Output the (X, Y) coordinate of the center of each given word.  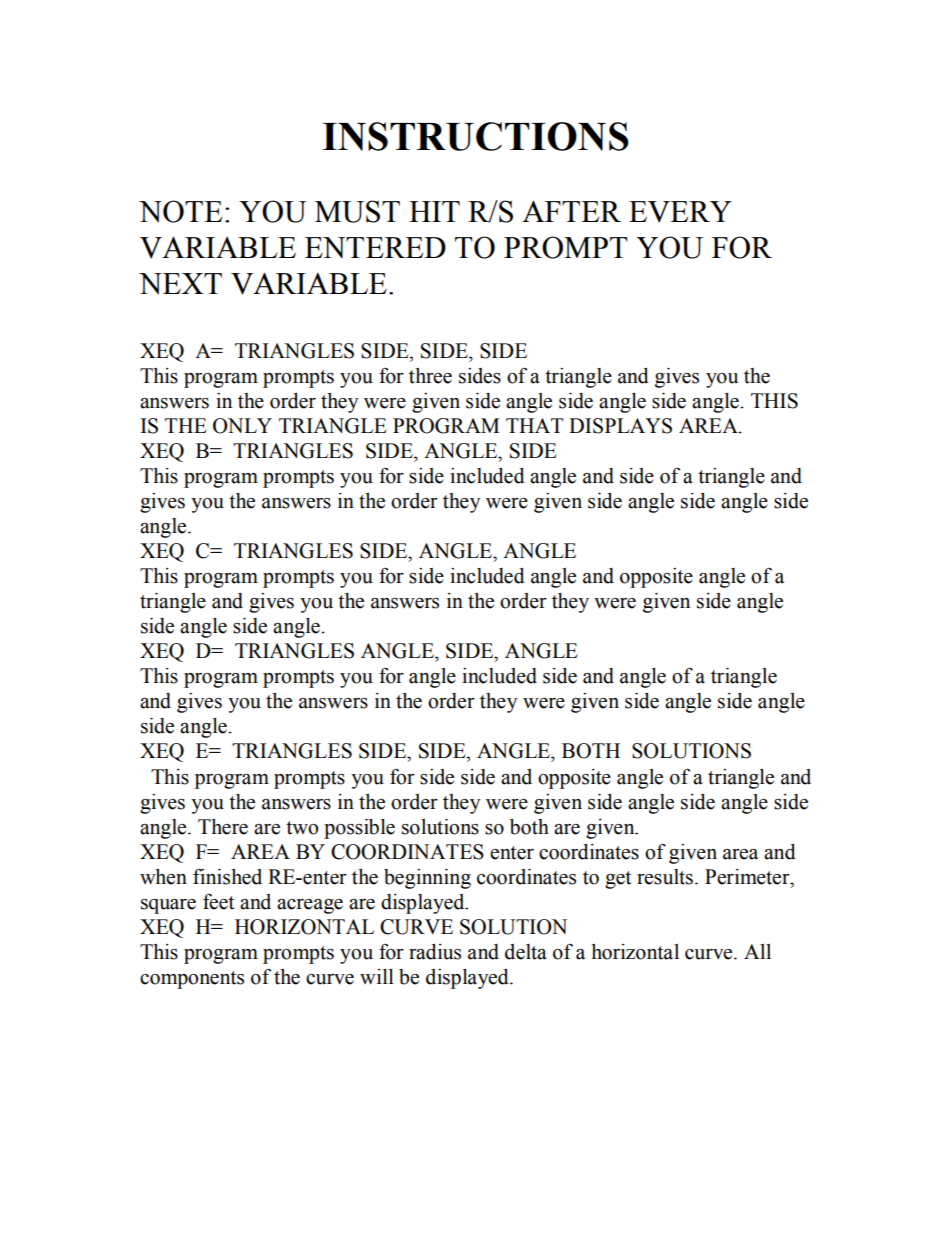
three (430, 376)
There (223, 827)
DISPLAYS (620, 426)
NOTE (180, 211)
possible (359, 829)
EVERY (680, 212)
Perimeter (748, 877)
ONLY (242, 426)
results (665, 877)
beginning (427, 879)
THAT (534, 425)
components (192, 980)
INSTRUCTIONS (476, 136)
